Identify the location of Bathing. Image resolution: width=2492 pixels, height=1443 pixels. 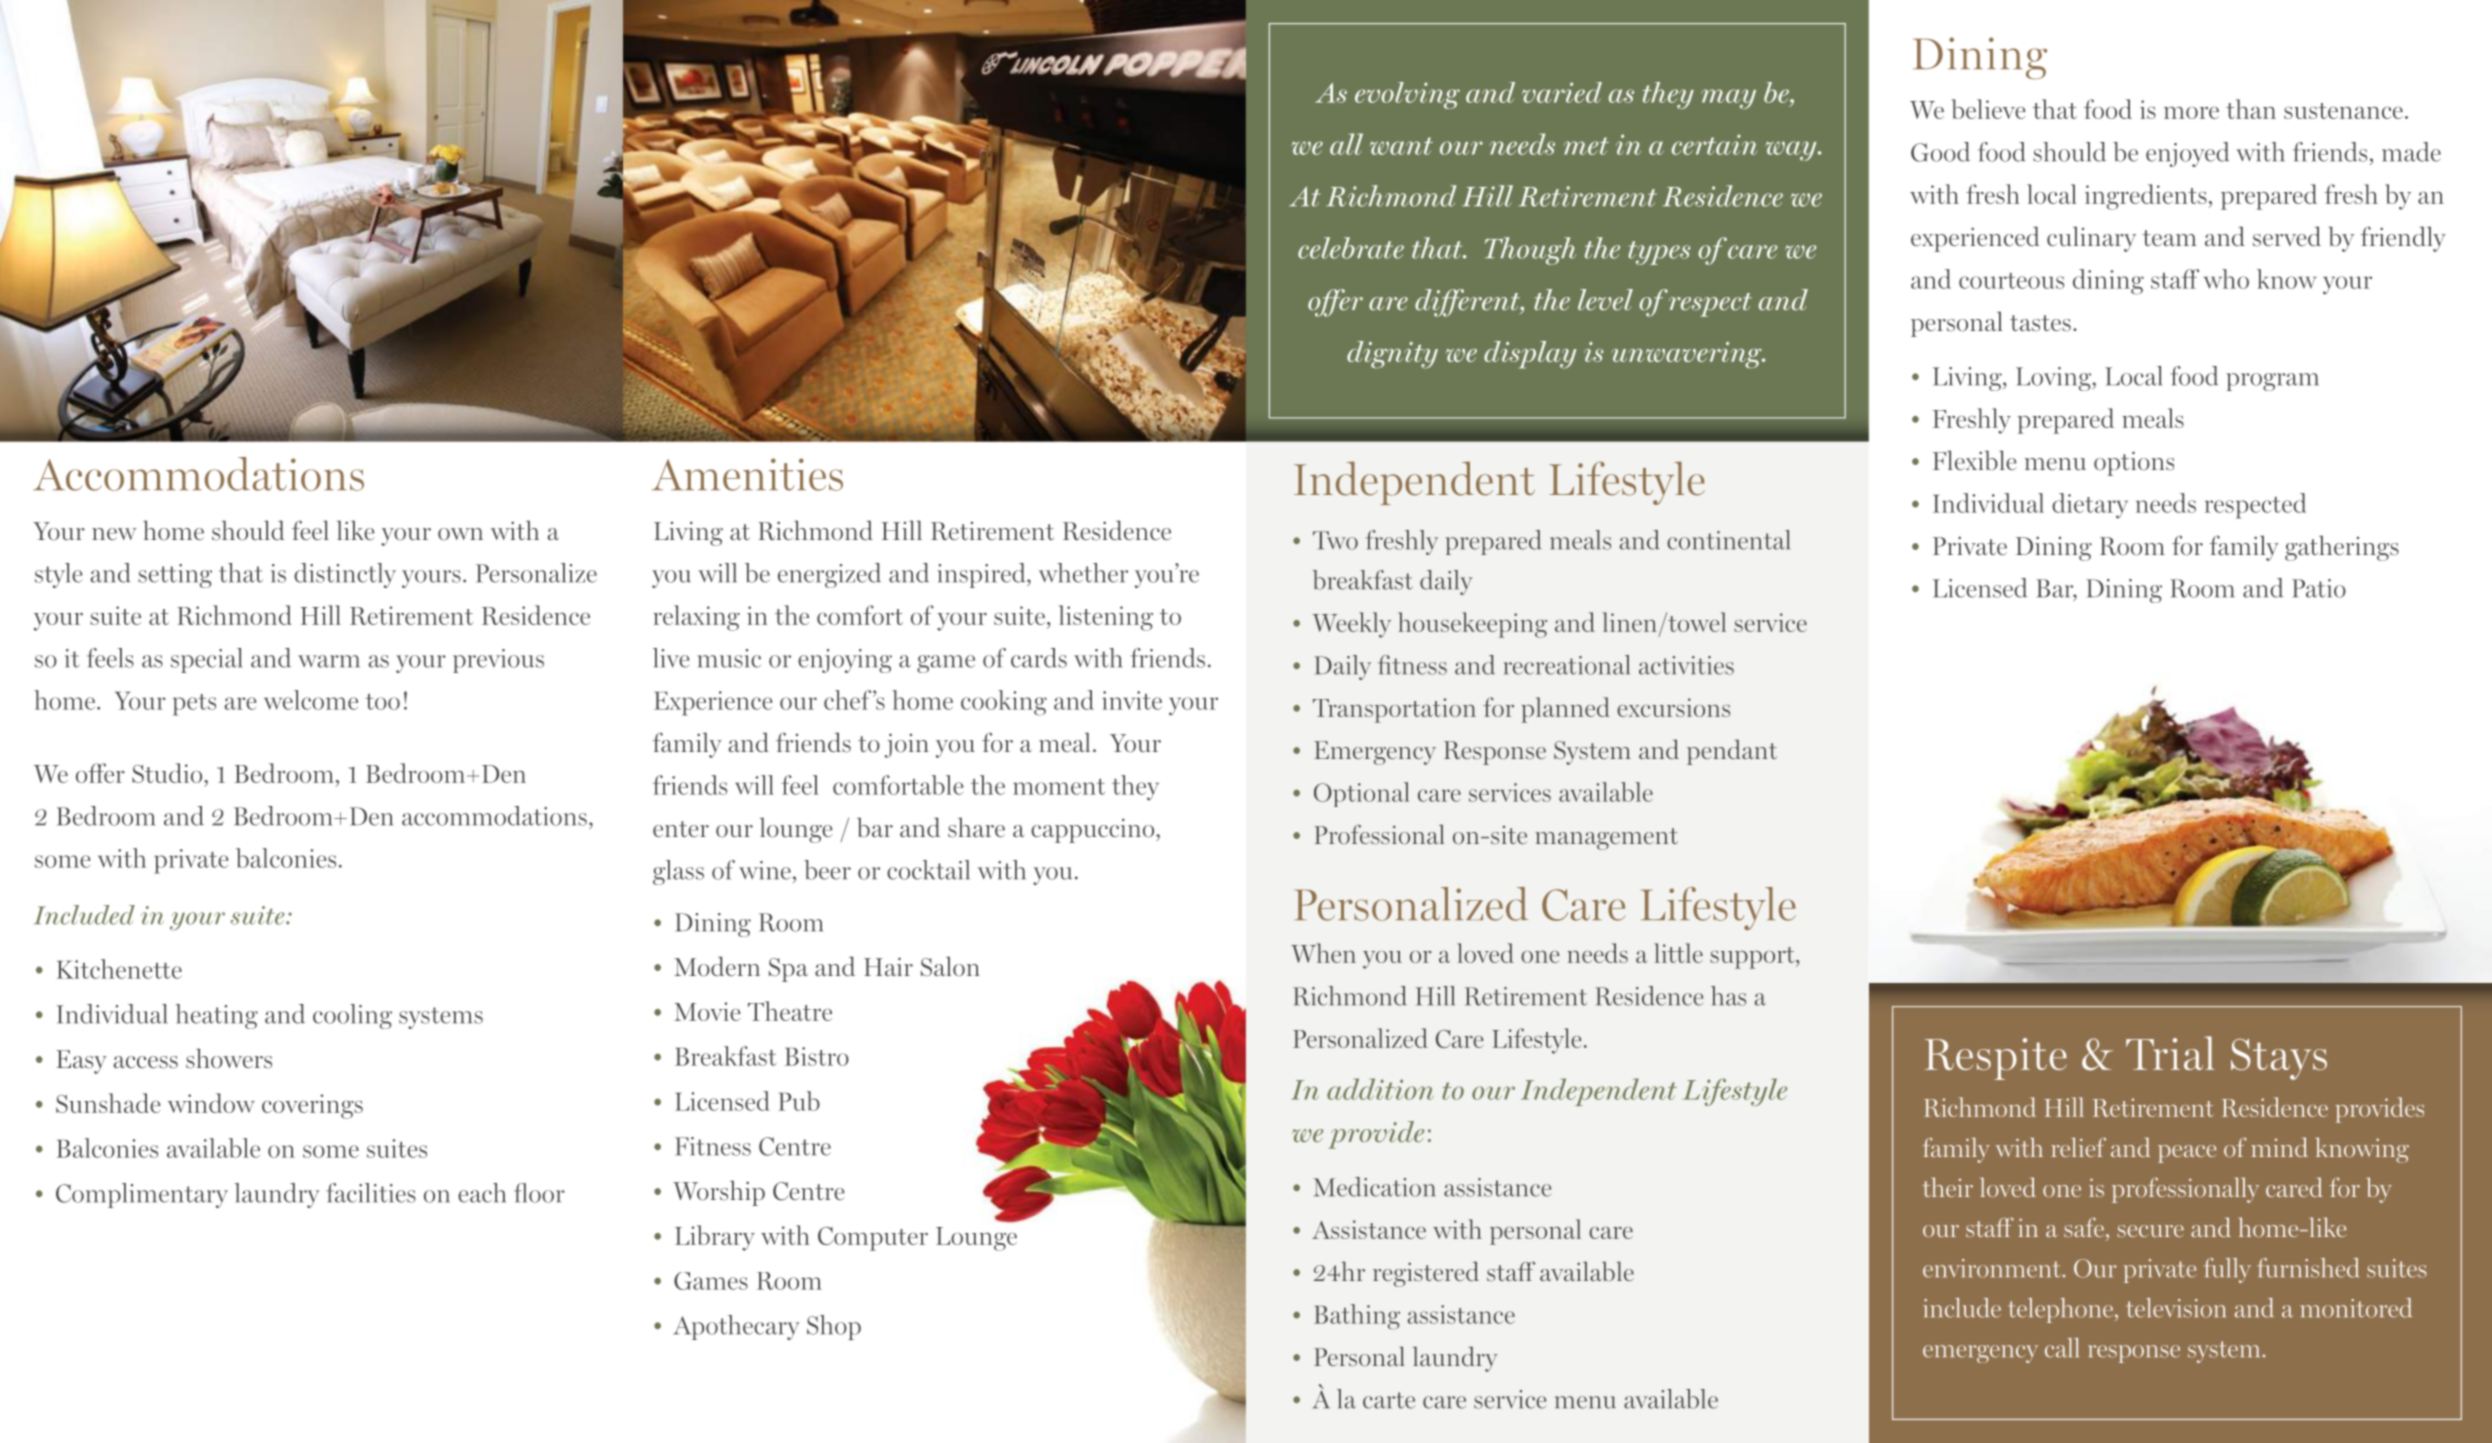
(1357, 1317).
